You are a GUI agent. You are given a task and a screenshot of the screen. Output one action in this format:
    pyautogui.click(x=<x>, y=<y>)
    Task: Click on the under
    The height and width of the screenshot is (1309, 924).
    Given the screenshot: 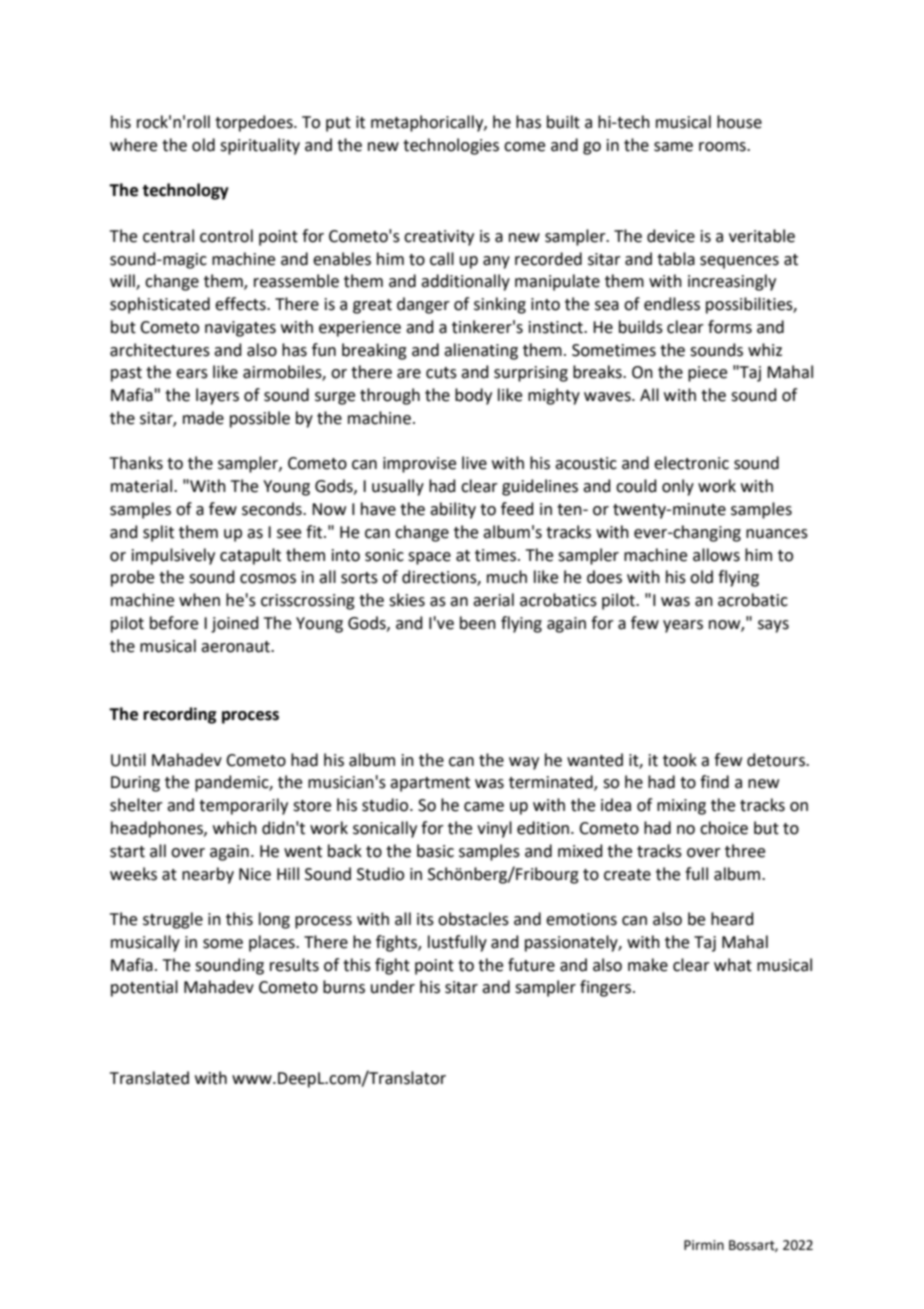 What is the action you would take?
    pyautogui.click(x=393, y=987)
